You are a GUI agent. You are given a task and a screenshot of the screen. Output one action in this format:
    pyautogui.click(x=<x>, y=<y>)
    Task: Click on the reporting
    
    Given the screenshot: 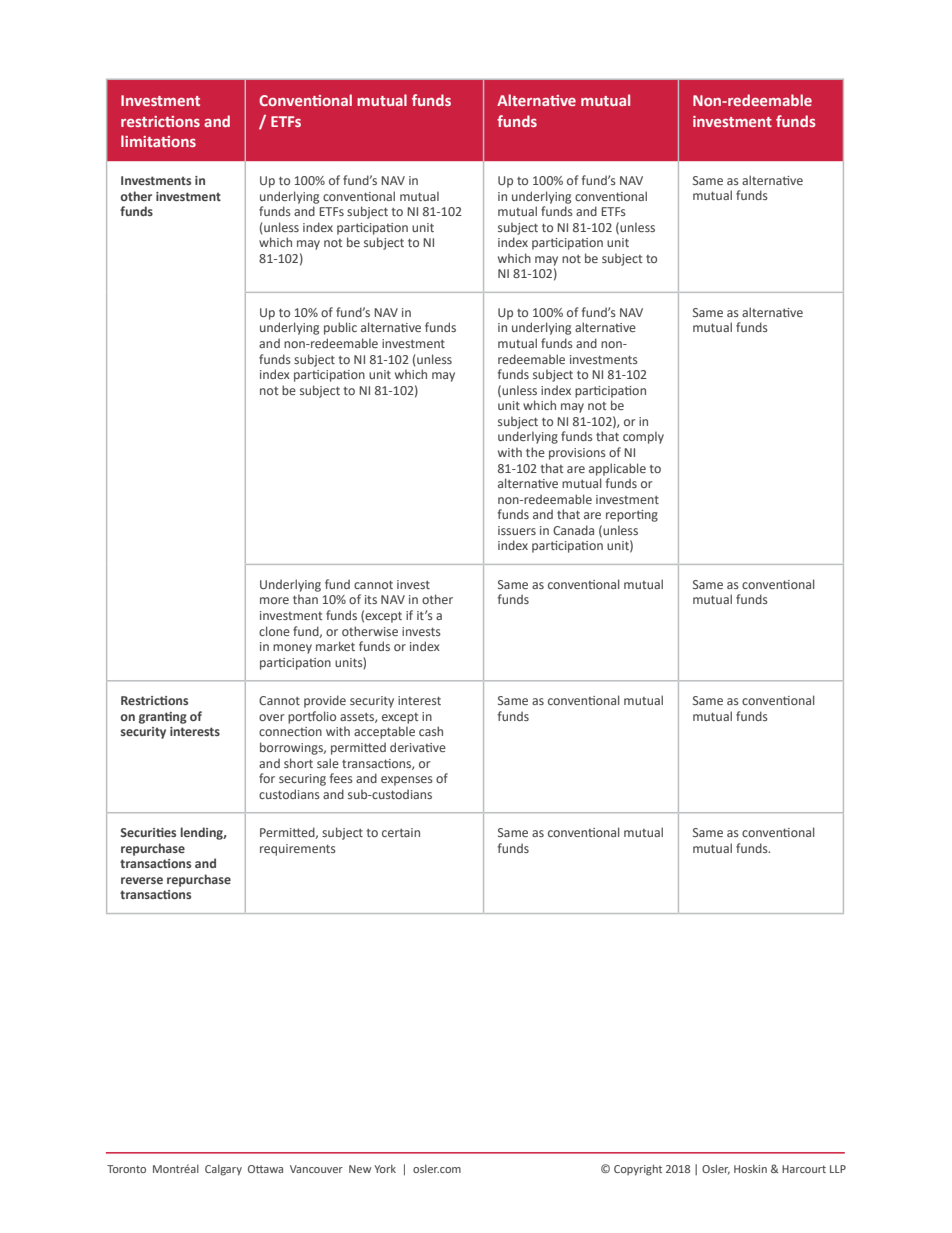 What is the action you would take?
    pyautogui.click(x=632, y=516)
